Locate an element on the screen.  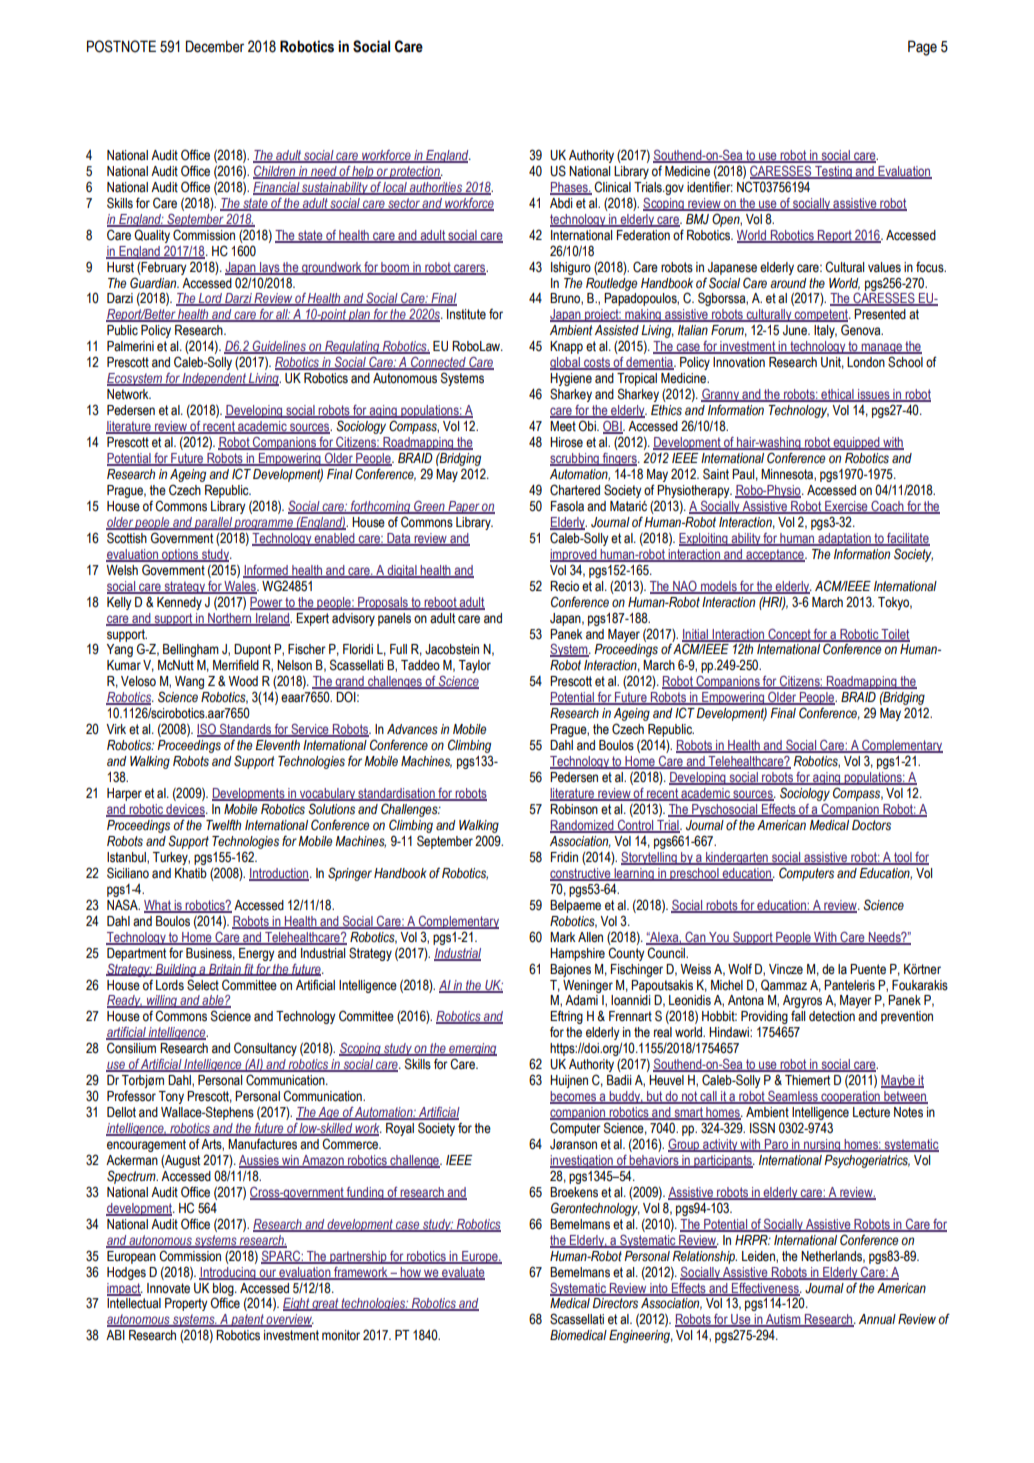
Property is located at coordinates (186, 1304).
